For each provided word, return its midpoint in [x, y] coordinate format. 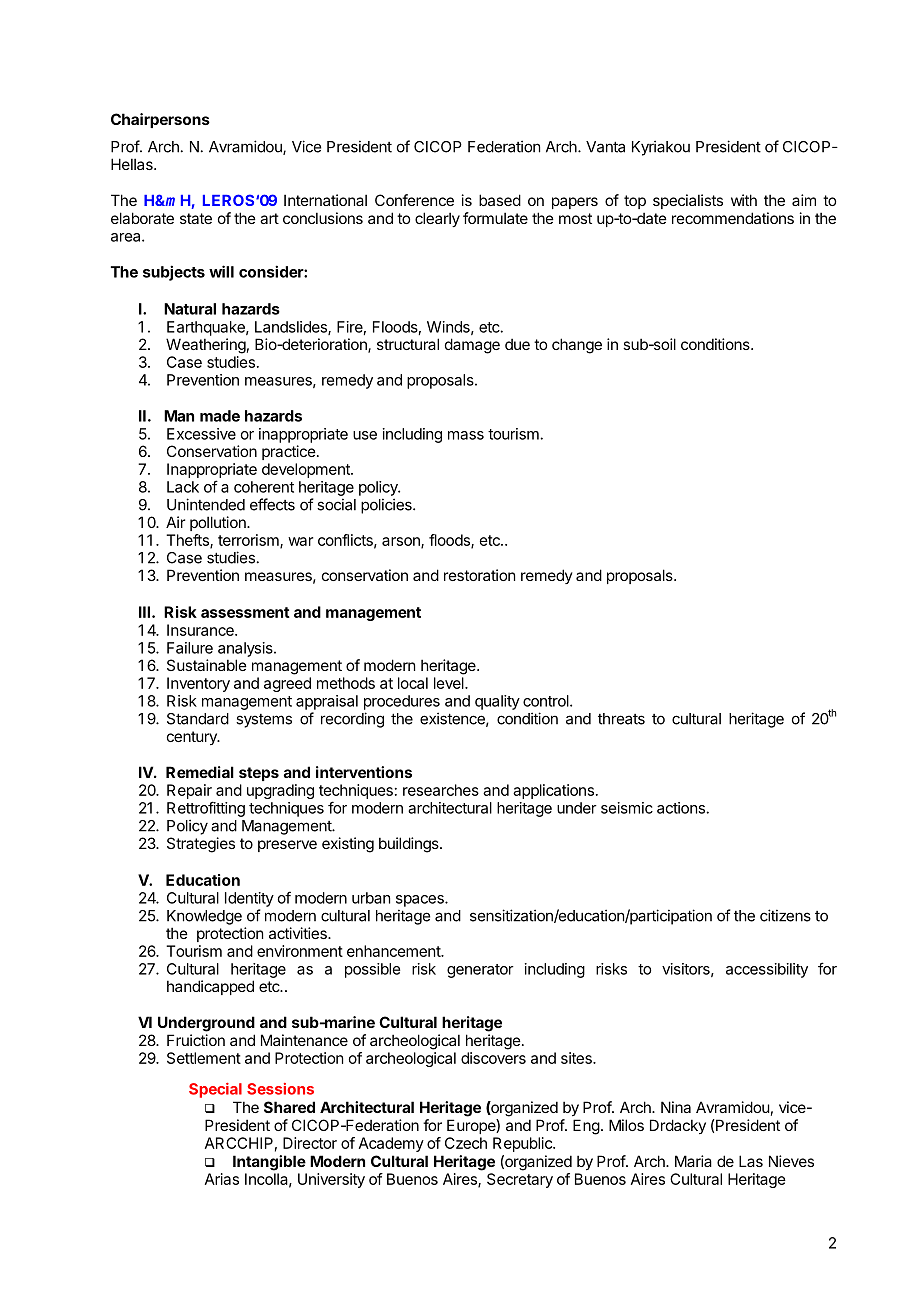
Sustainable [207, 665]
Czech [466, 1143]
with [744, 200]
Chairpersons [160, 120]
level [450, 683]
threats [621, 719]
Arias [222, 1179]
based [500, 200]
